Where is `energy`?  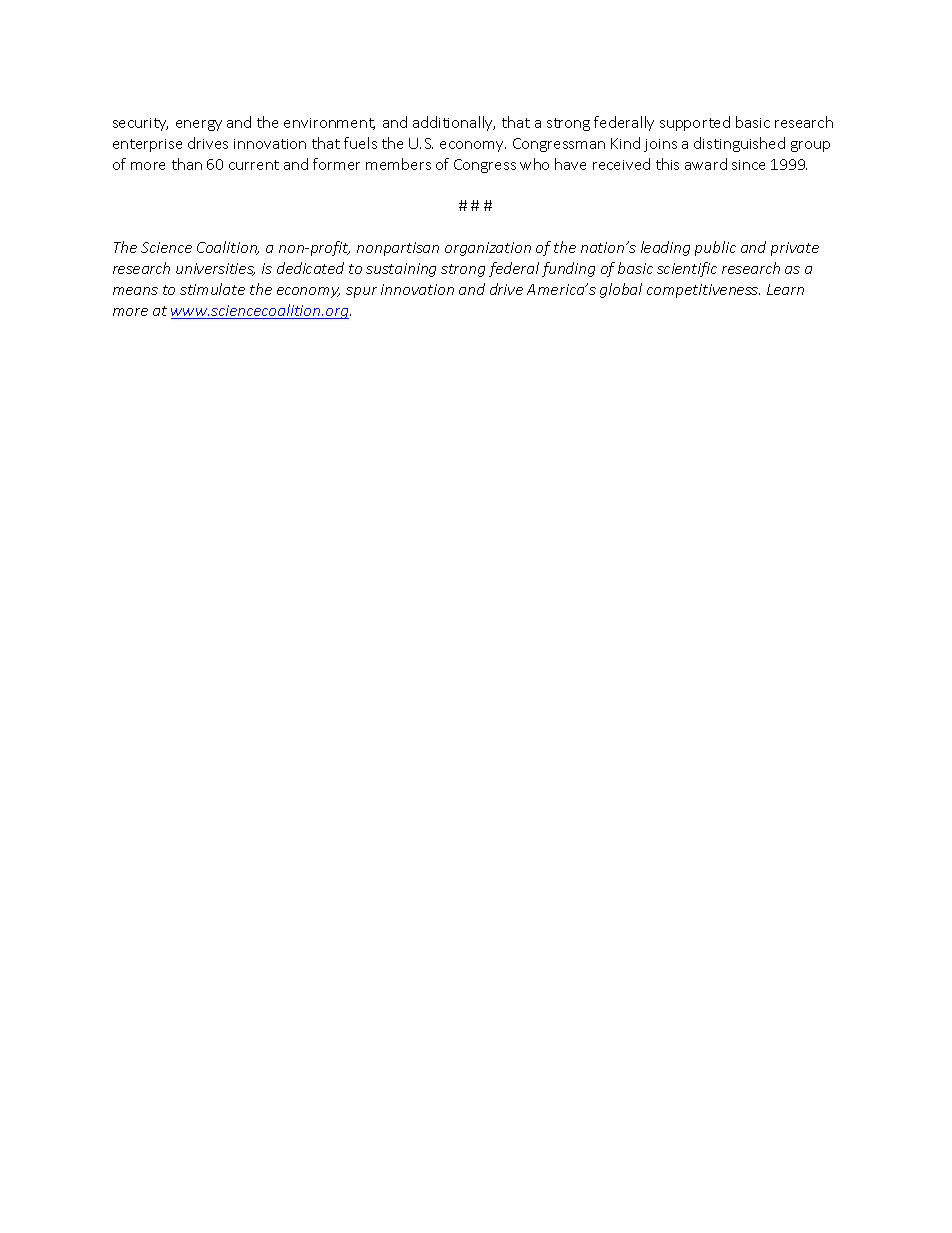
energy is located at coordinates (199, 125).
